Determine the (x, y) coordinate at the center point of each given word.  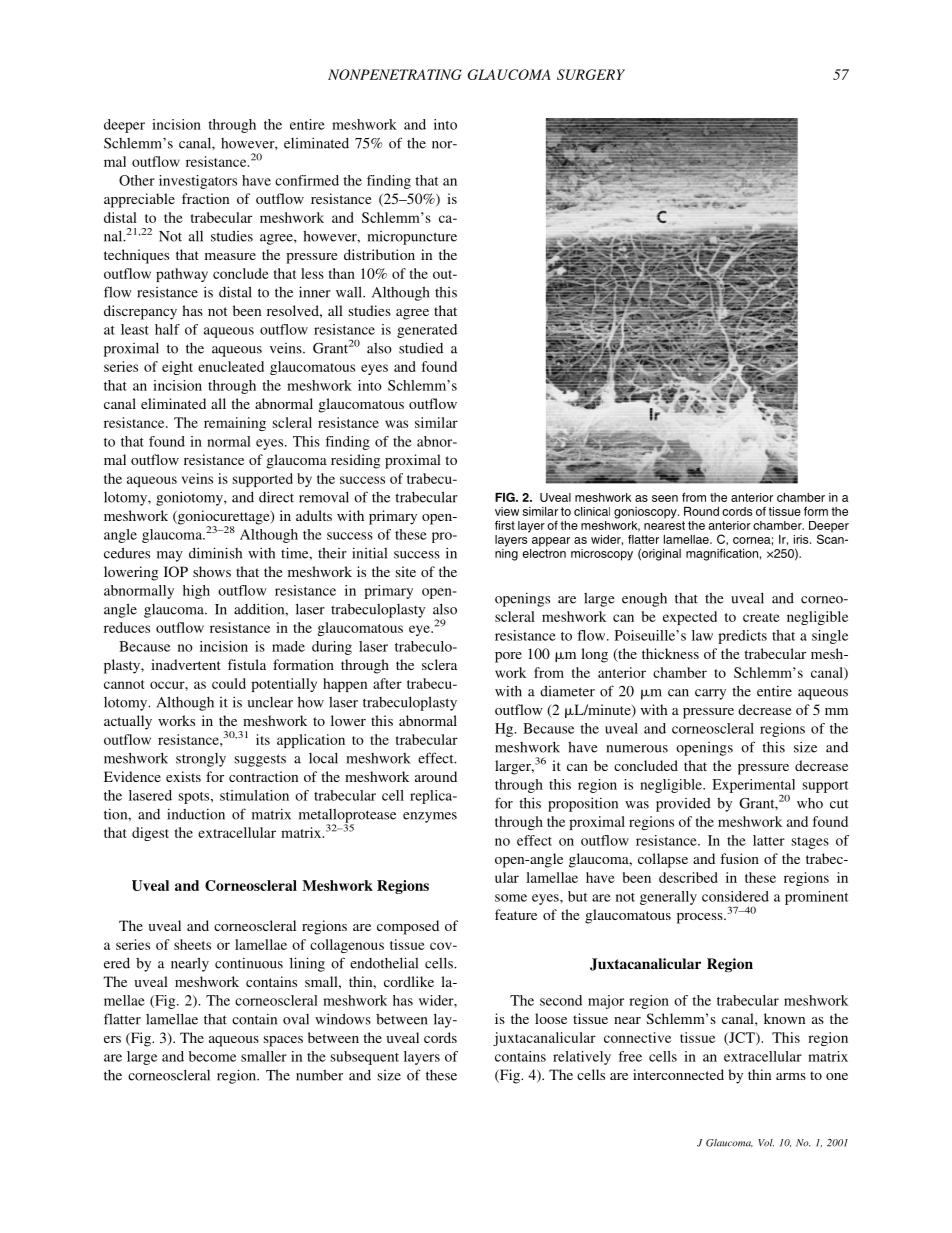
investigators (198, 182)
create (761, 617)
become (212, 1056)
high (196, 592)
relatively (582, 1058)
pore (508, 657)
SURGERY (591, 74)
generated (427, 331)
